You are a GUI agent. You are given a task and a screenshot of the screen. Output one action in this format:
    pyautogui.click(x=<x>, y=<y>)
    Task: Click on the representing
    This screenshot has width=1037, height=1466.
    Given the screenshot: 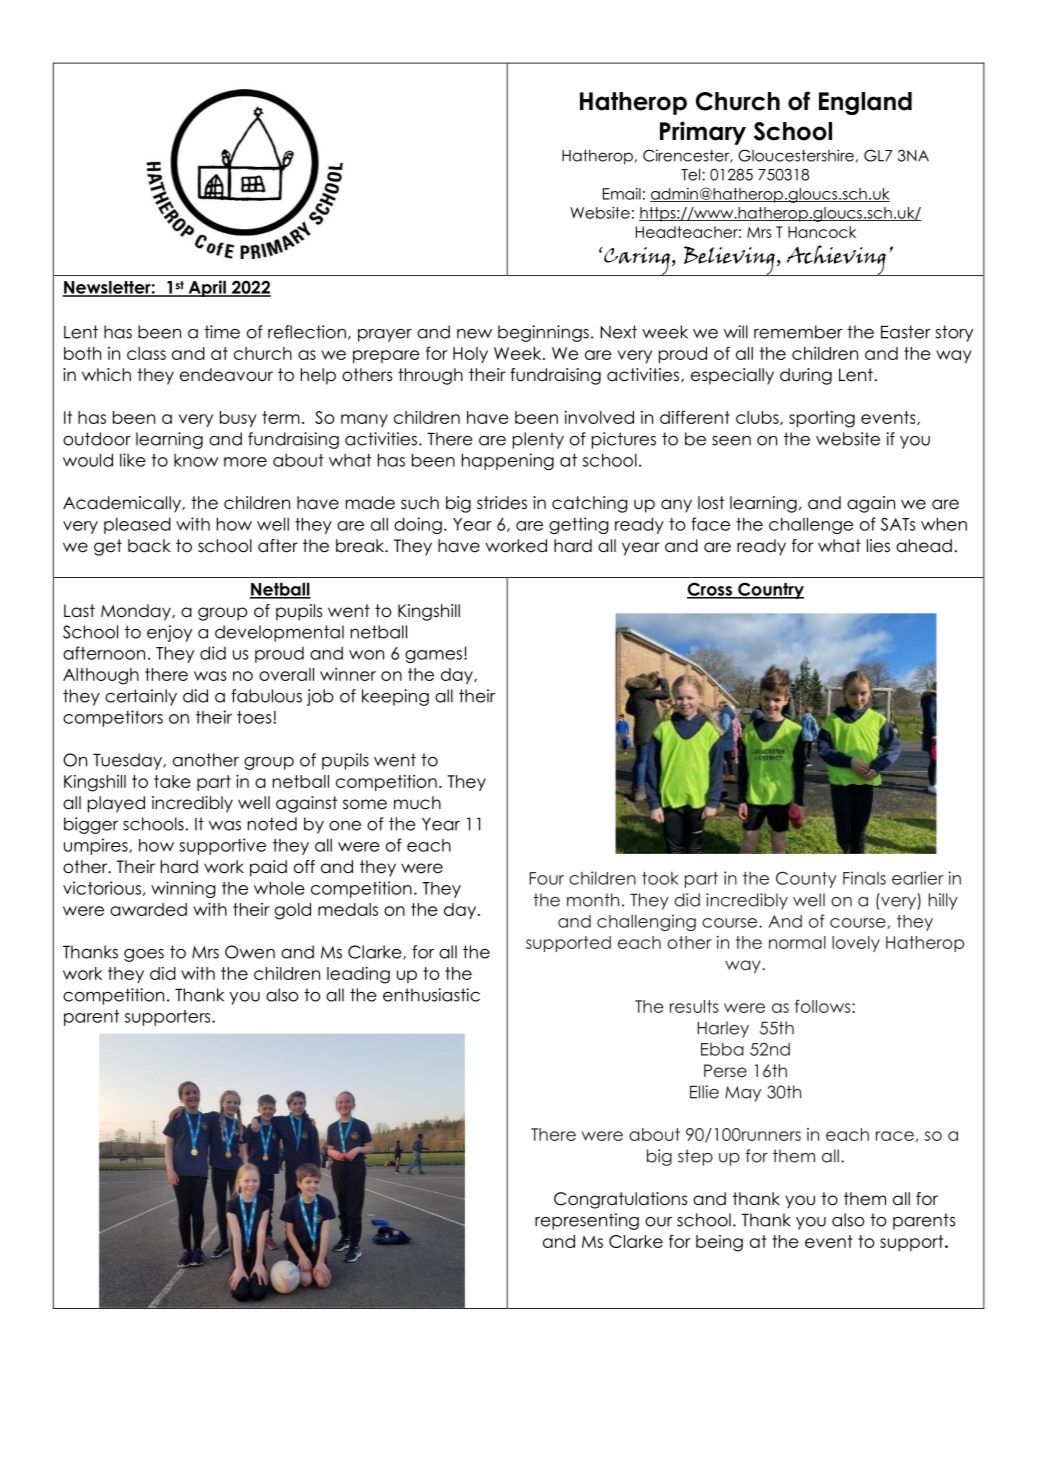 What is the action you would take?
    pyautogui.click(x=587, y=1221)
